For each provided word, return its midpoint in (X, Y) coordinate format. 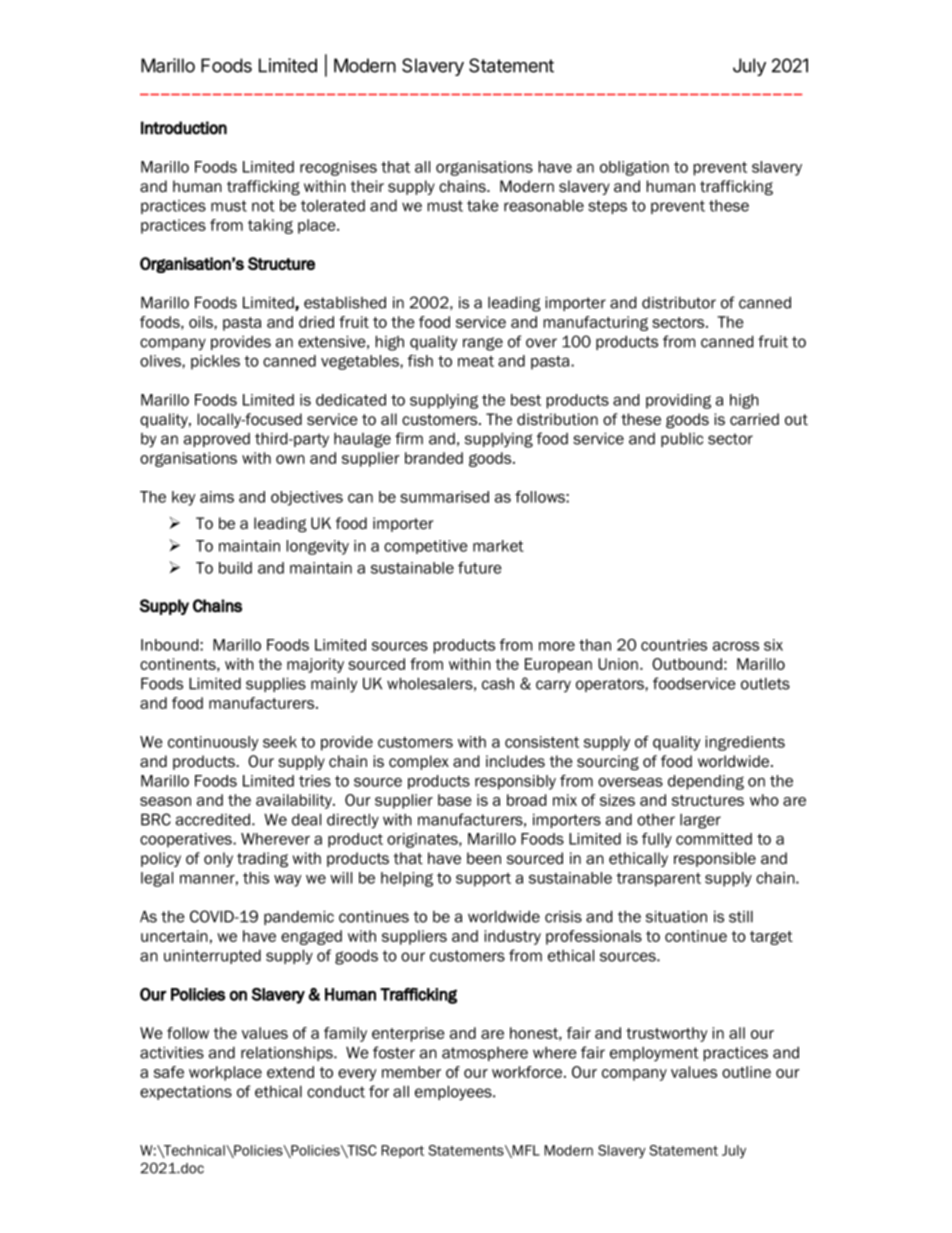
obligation (634, 168)
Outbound (687, 664)
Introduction (184, 128)
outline (746, 1072)
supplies (276, 684)
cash (498, 684)
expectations (186, 1093)
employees (454, 1093)
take (483, 205)
